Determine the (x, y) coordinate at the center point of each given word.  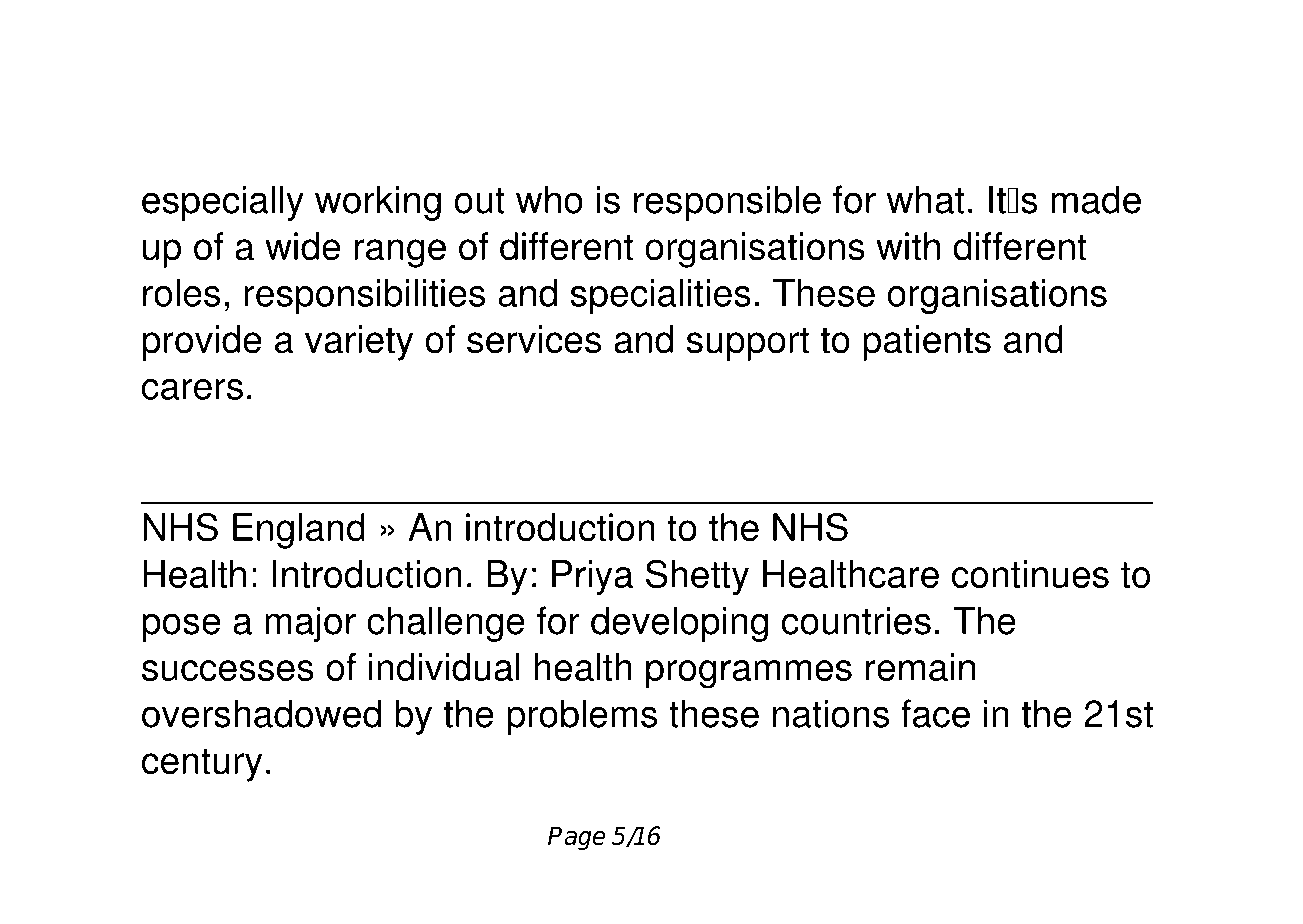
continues (1030, 574)
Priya (592, 578)
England (299, 531)
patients (927, 343)
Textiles (799, 136)
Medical (601, 136)
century (202, 765)
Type (290, 80)
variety (359, 343)
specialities (661, 296)
